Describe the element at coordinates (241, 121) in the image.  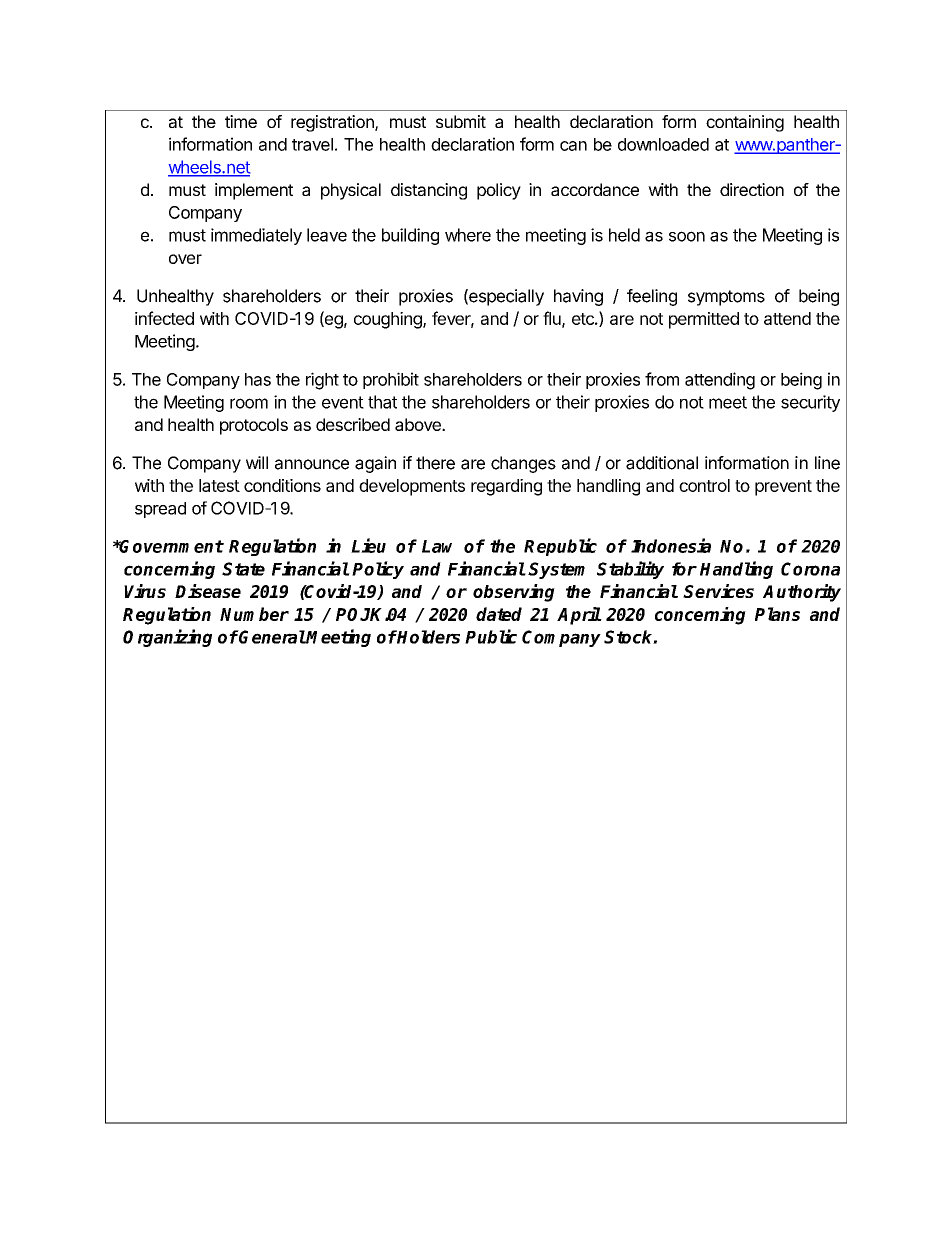
I see `time` at that location.
